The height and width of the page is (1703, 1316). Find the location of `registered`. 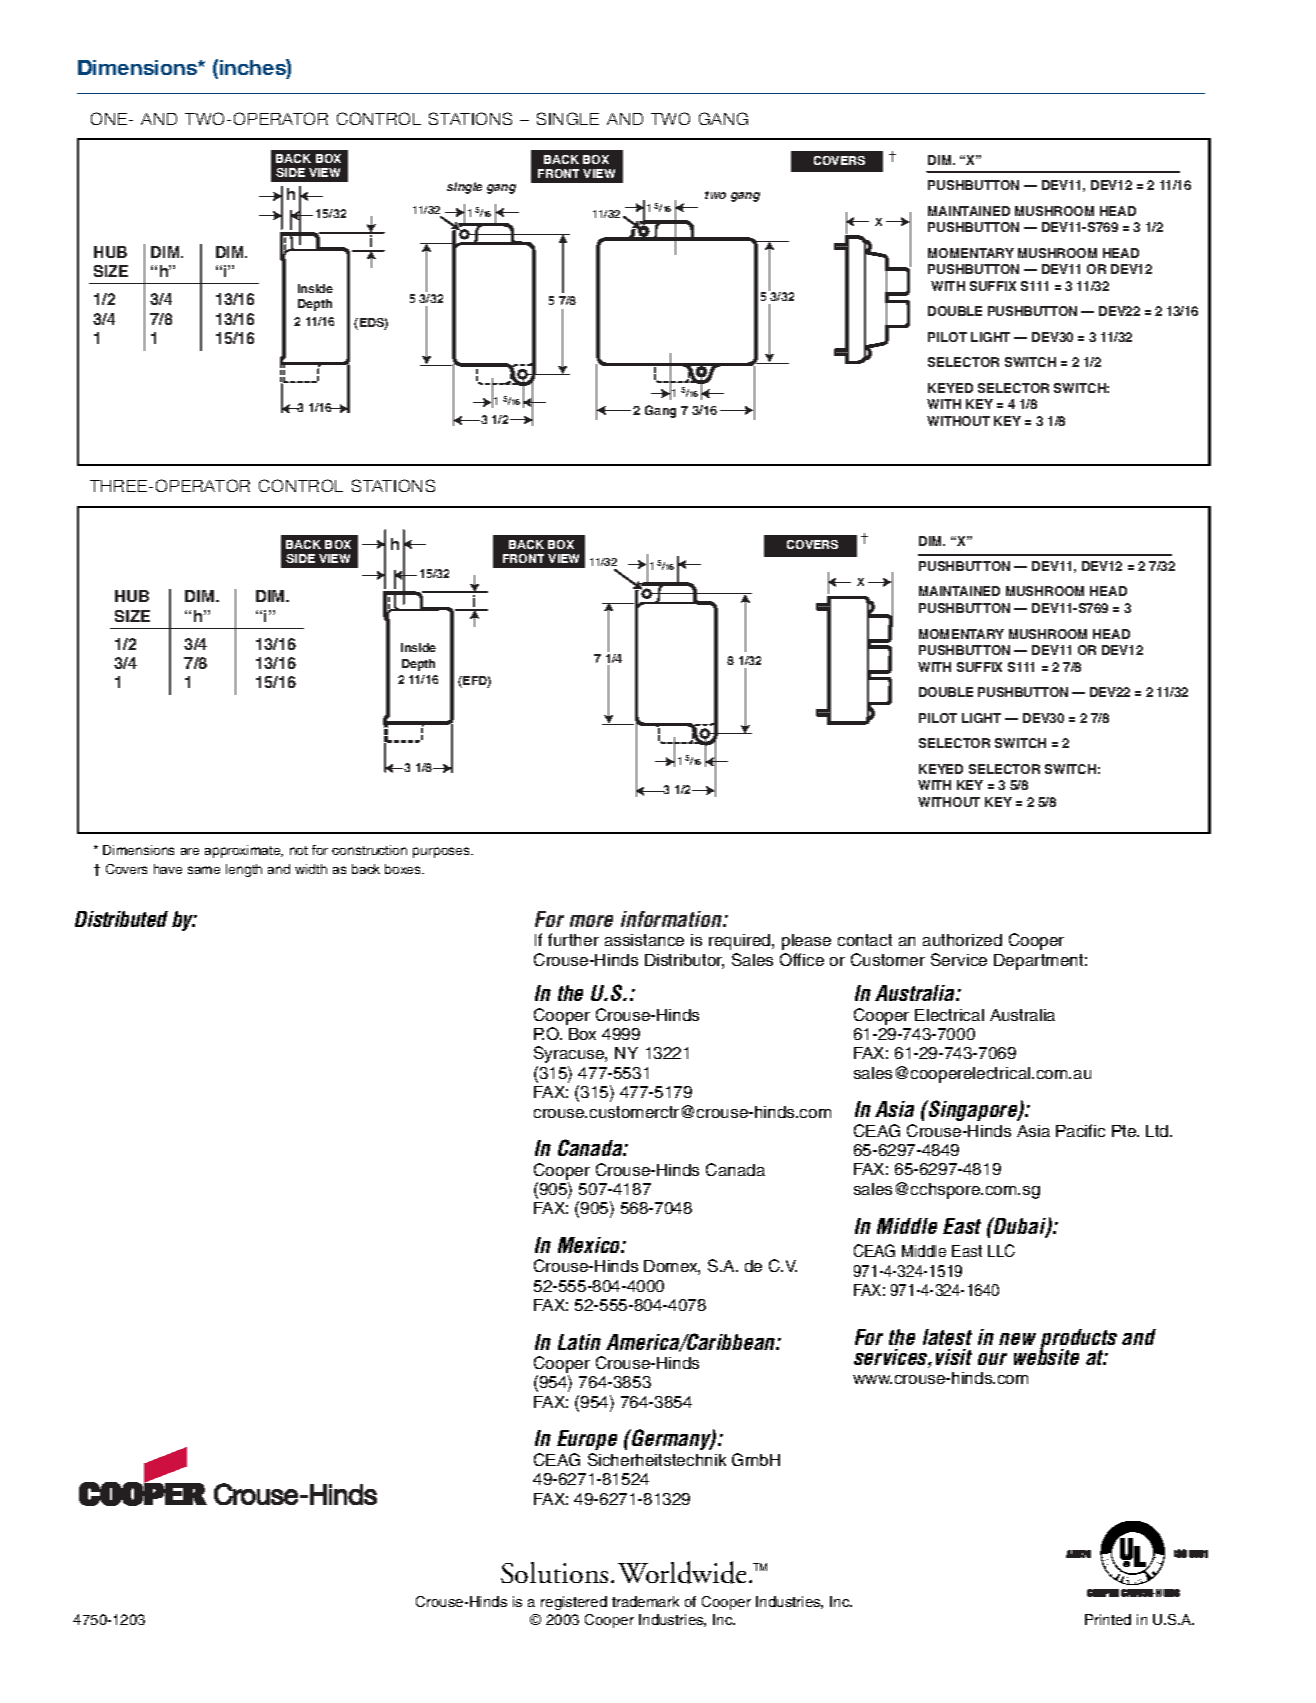

registered is located at coordinates (574, 1603).
